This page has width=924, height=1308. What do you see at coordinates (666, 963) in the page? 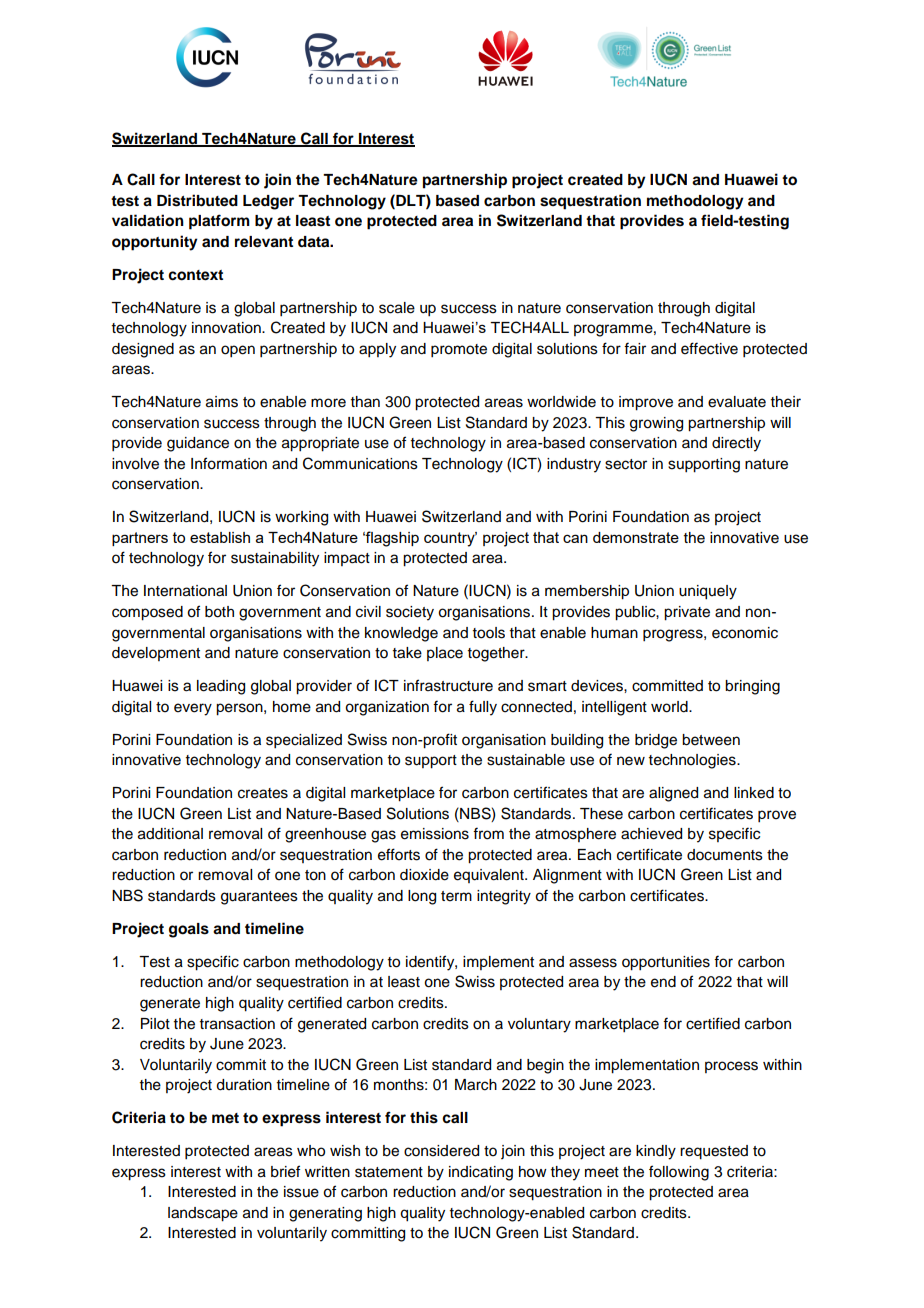
I see `opportunities` at bounding box center [666, 963].
